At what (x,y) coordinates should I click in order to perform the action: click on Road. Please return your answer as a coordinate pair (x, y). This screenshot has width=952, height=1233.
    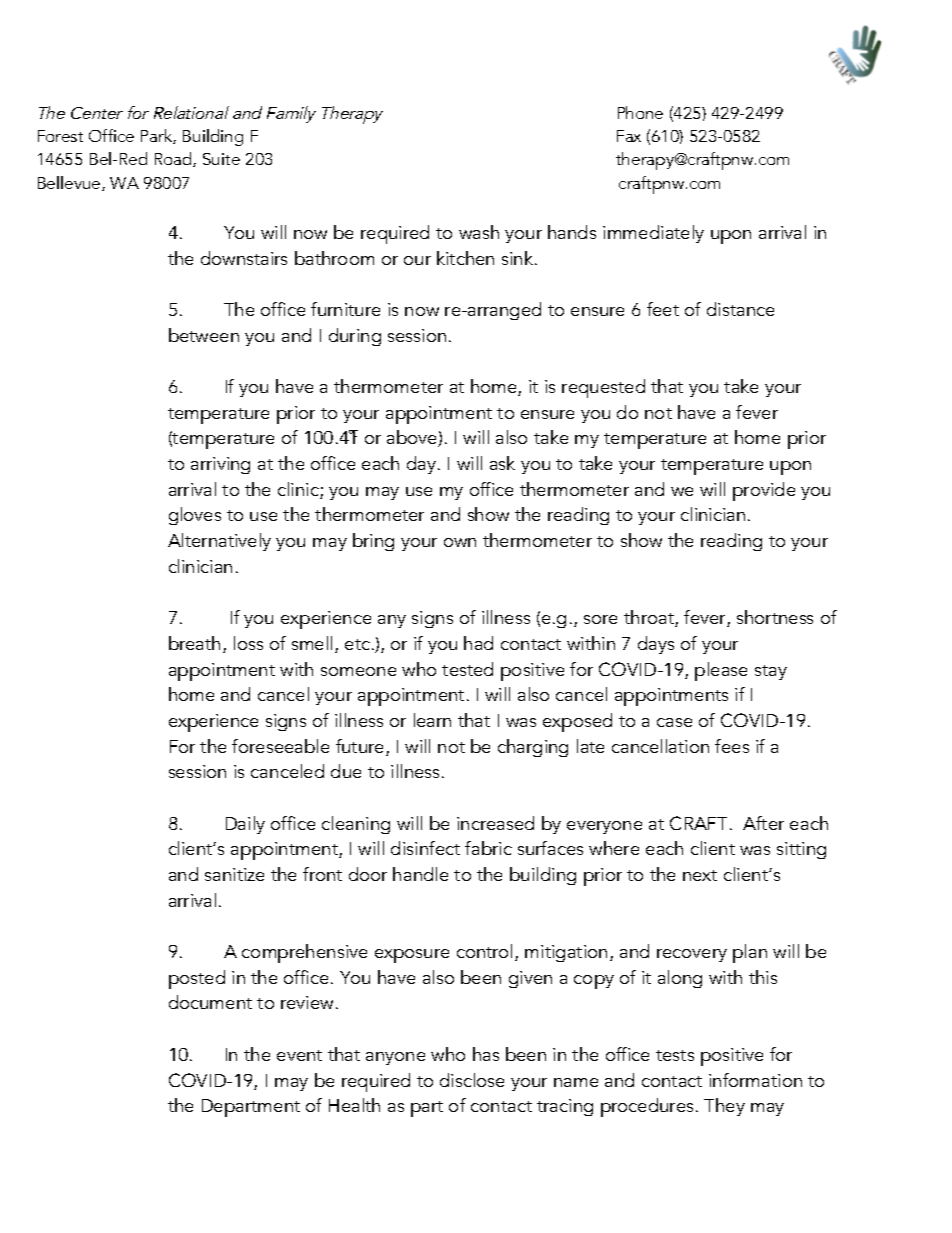
    Looking at the image, I should click on (174, 159).
